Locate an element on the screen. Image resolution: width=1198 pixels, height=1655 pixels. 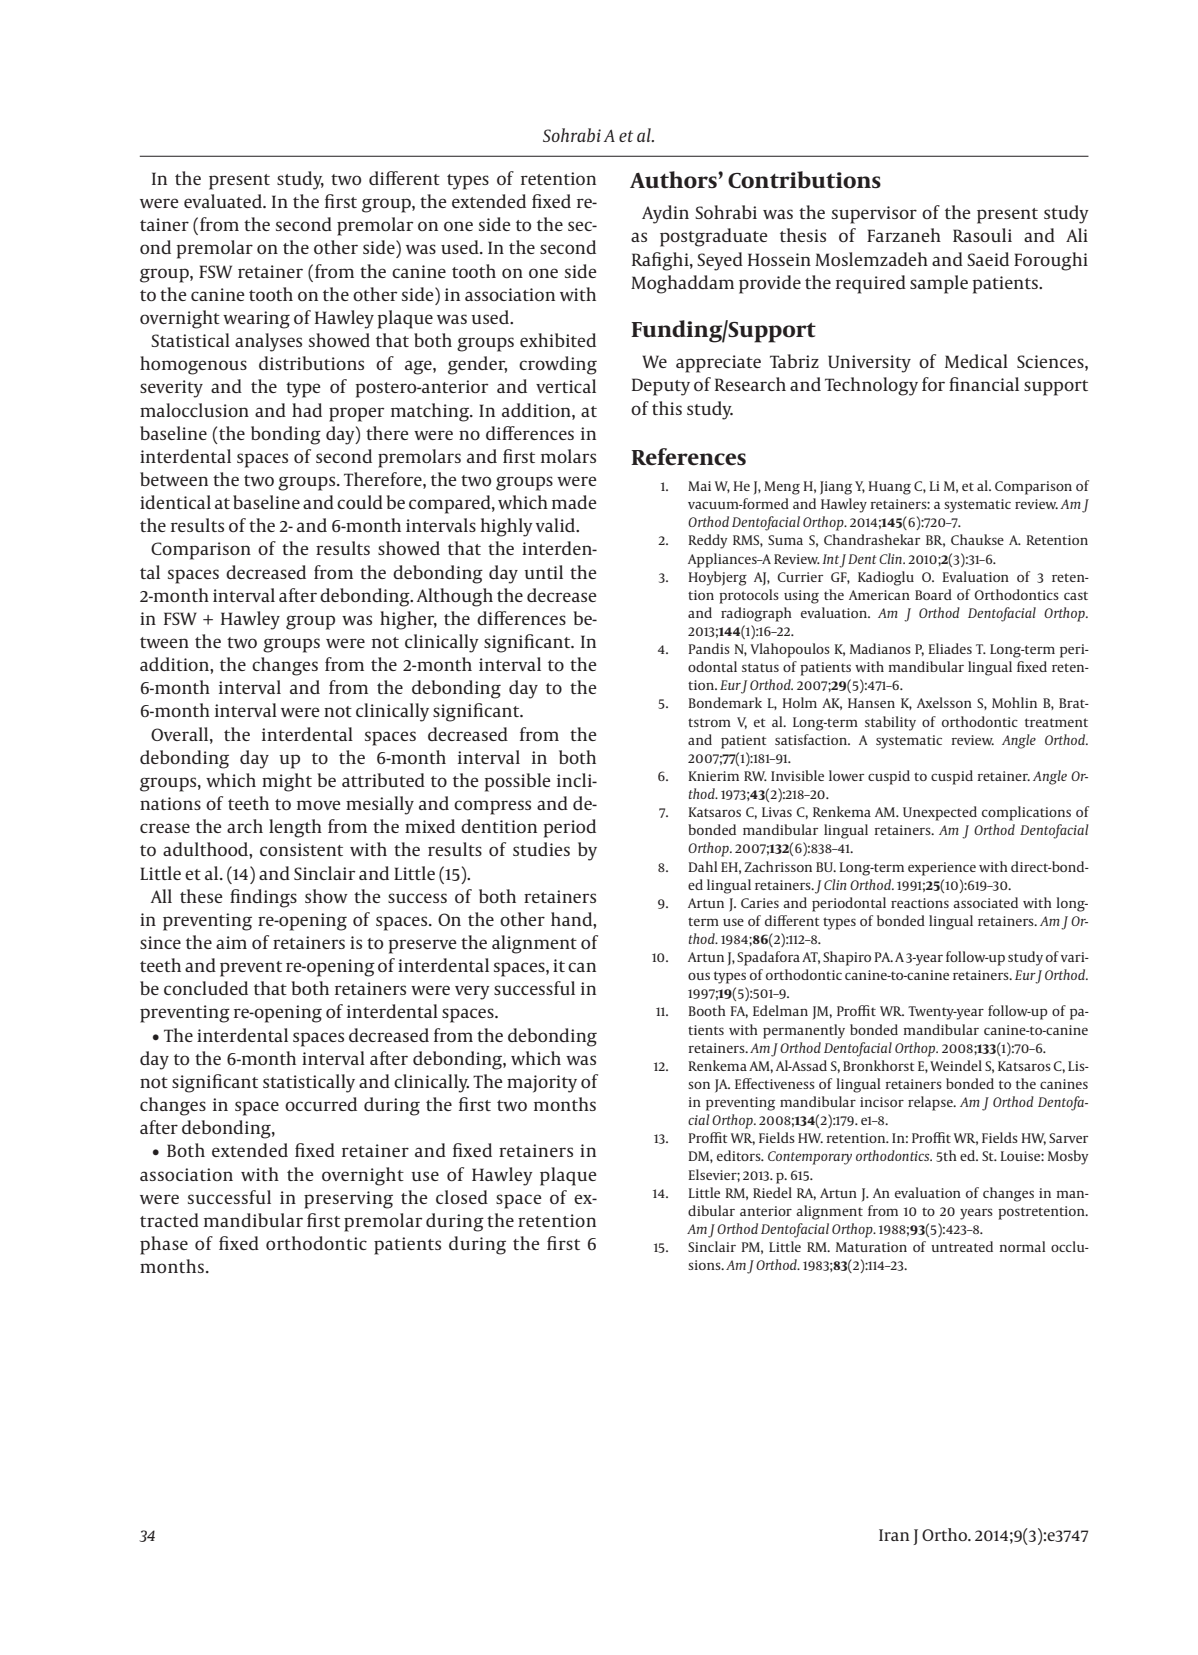
Booth is located at coordinates (707, 1010).
